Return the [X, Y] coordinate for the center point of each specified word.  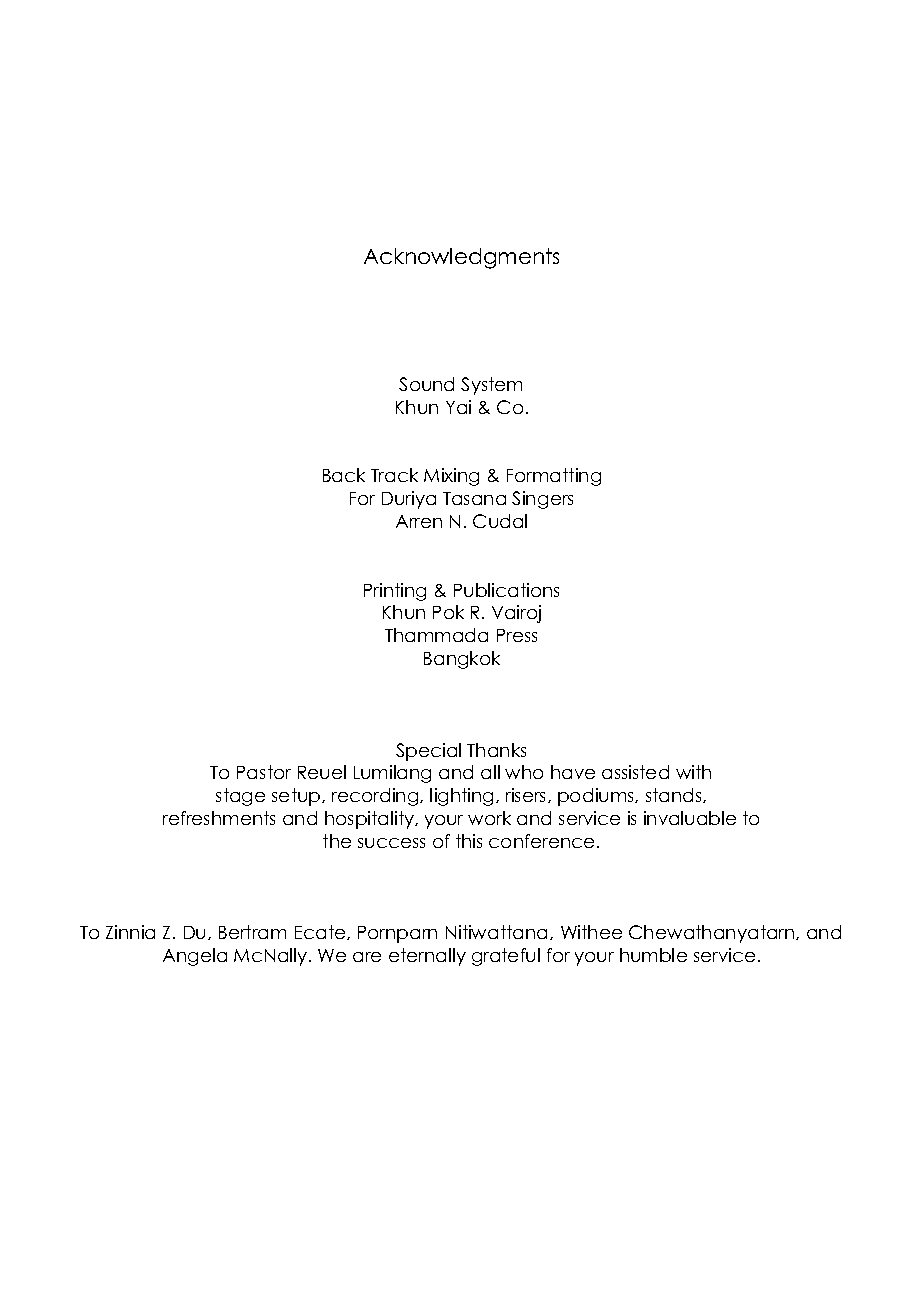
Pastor [264, 772]
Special [428, 752]
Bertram [252, 932]
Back [344, 475]
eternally [427, 957]
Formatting [554, 477]
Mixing [451, 477]
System [491, 386]
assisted [635, 772]
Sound [426, 384]
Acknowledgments [461, 258]
